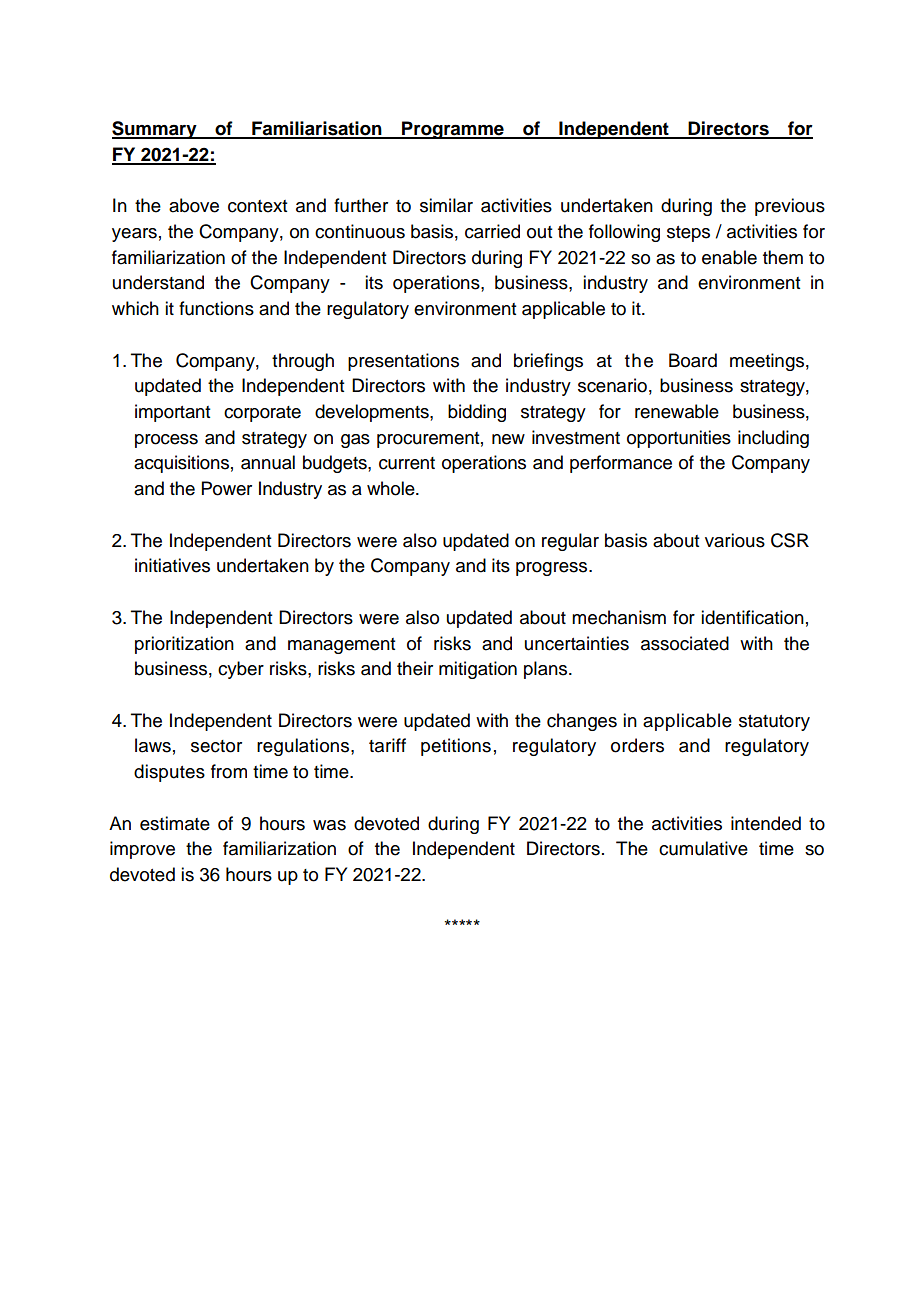 This image has height=1308, width=924. Describe the element at coordinates (227, 488) in the image. I see `Power` at that location.
